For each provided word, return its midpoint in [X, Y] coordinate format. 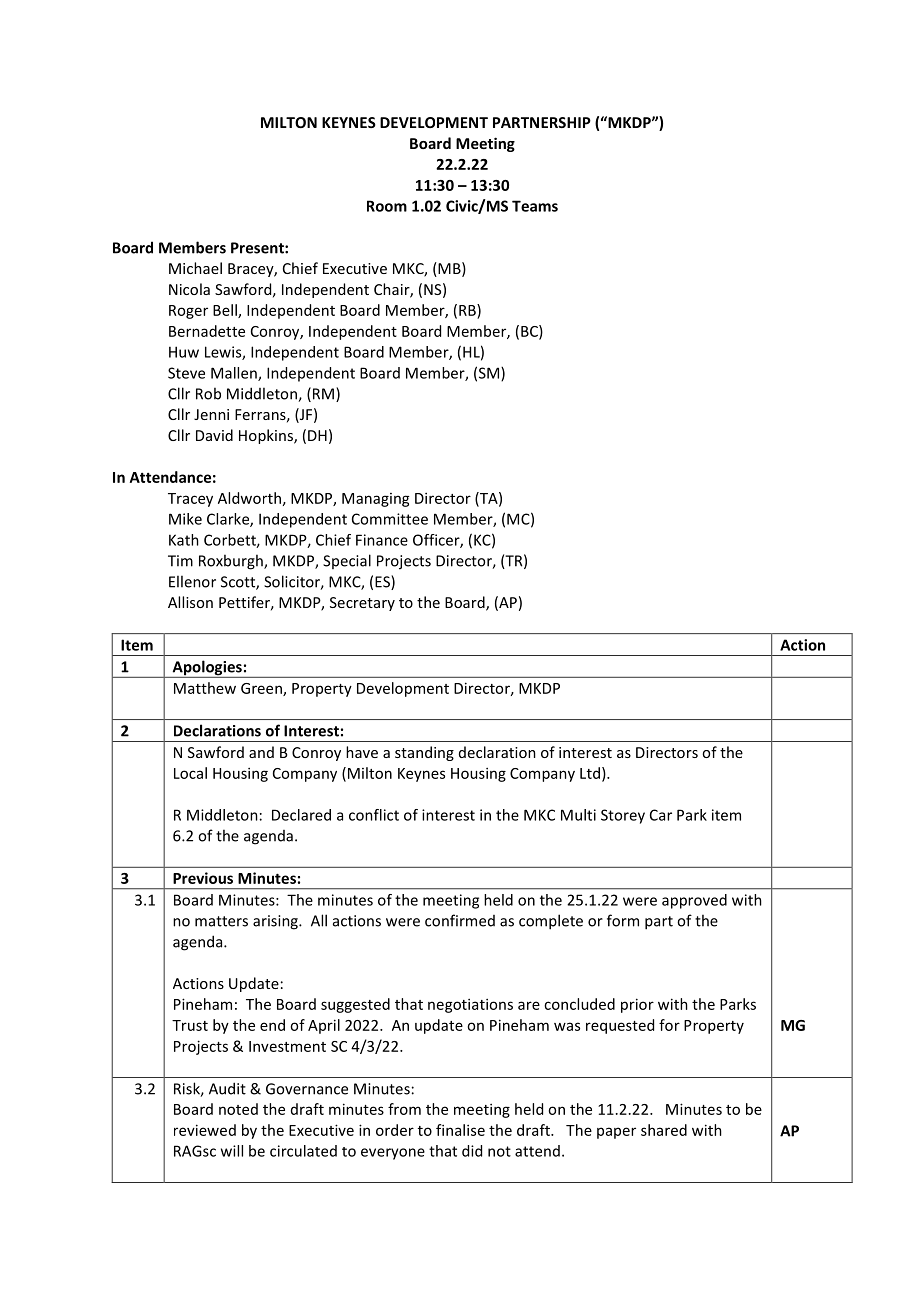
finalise [460, 1130]
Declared [301, 815]
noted [238, 1109]
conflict [374, 815]
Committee [390, 519]
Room [387, 206]
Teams [535, 206]
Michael [195, 268]
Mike [185, 519]
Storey [623, 816]
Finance [382, 540]
